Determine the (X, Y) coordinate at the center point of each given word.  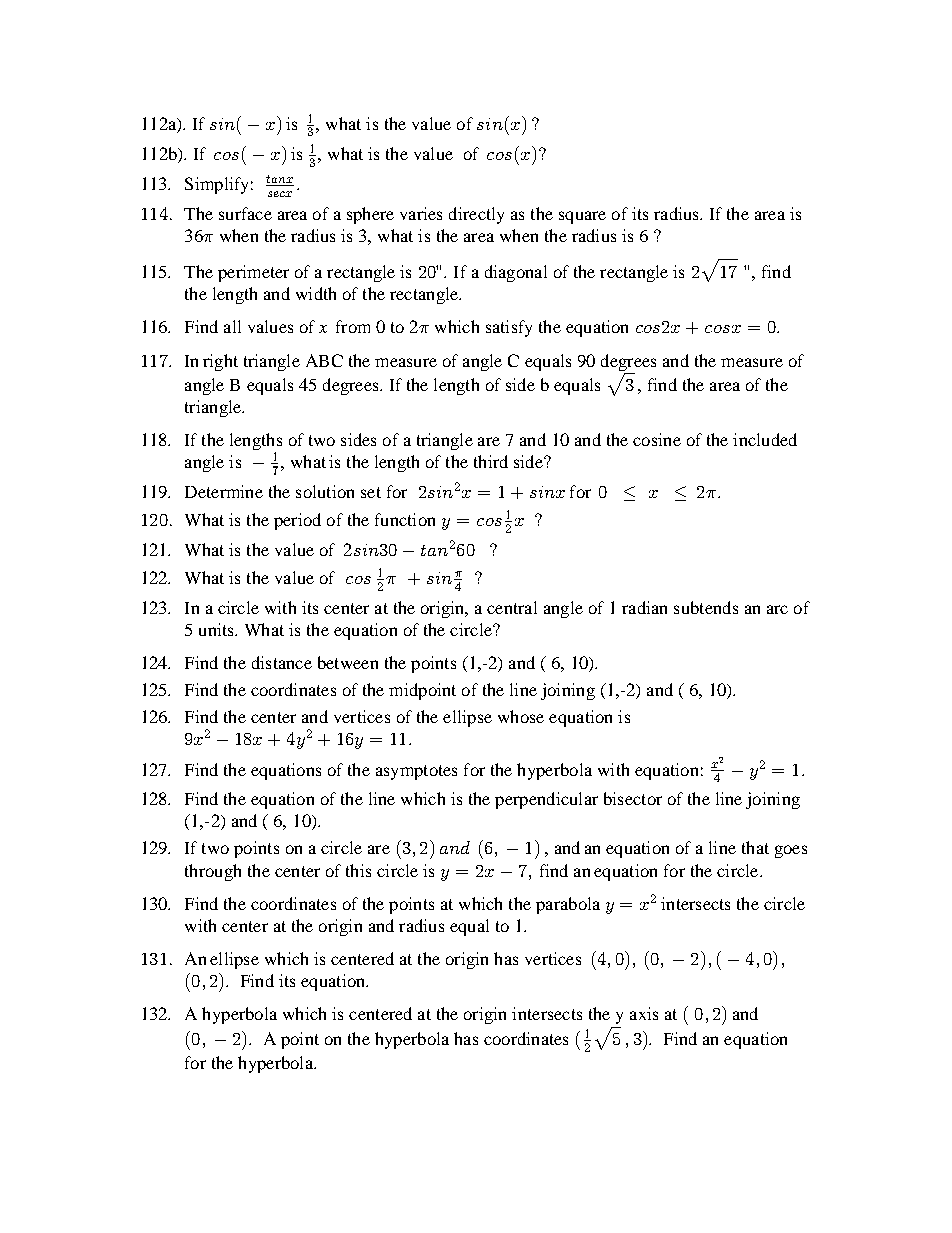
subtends (706, 607)
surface (245, 213)
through (213, 872)
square (582, 217)
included (765, 439)
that (755, 847)
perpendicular (546, 800)
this (358, 870)
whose (521, 716)
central (512, 607)
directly (476, 215)
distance (282, 662)
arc (777, 609)
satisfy (509, 328)
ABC (324, 360)
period (297, 521)
